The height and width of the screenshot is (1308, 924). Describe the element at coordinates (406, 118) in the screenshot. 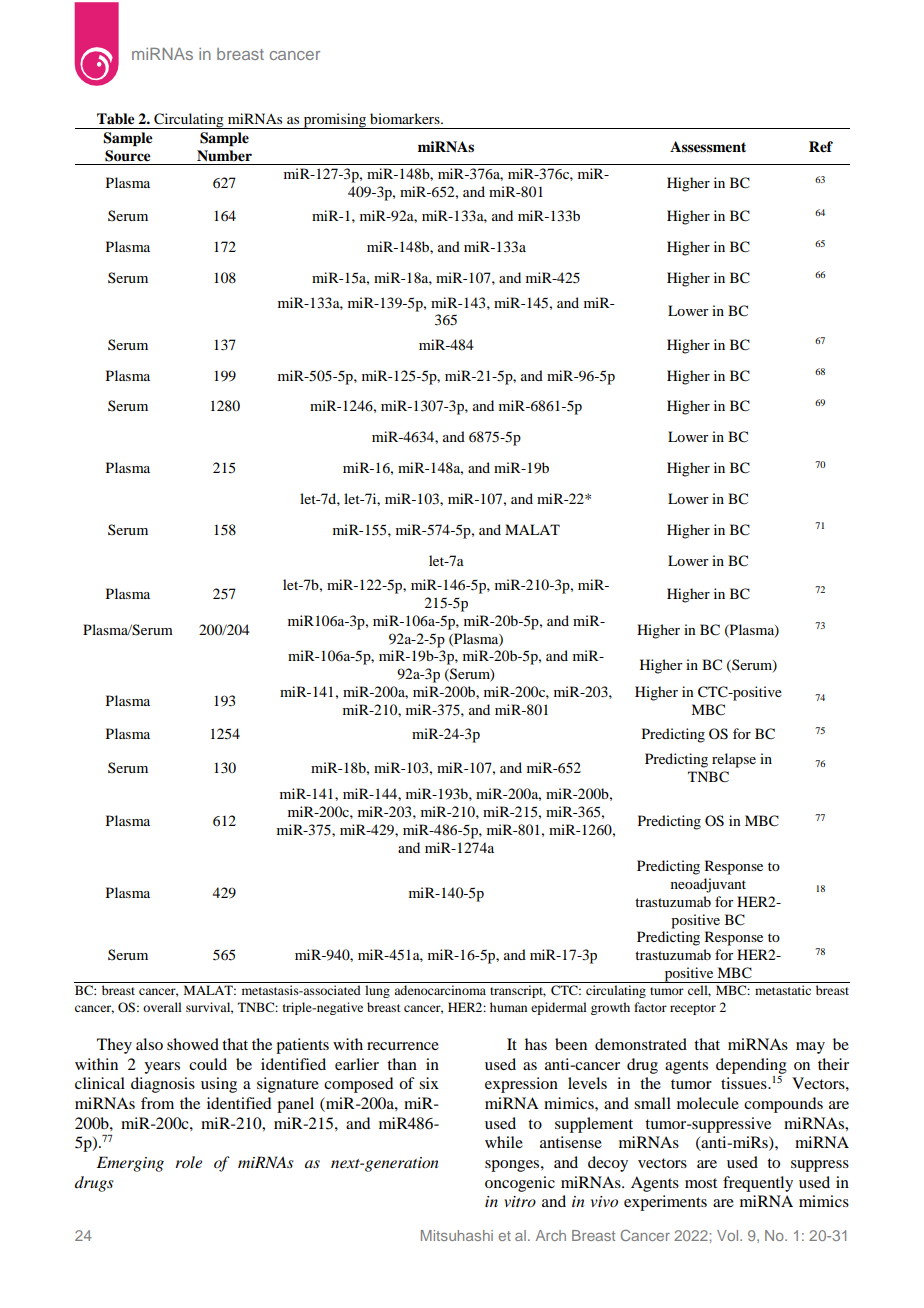

I see `biomarkers` at that location.
